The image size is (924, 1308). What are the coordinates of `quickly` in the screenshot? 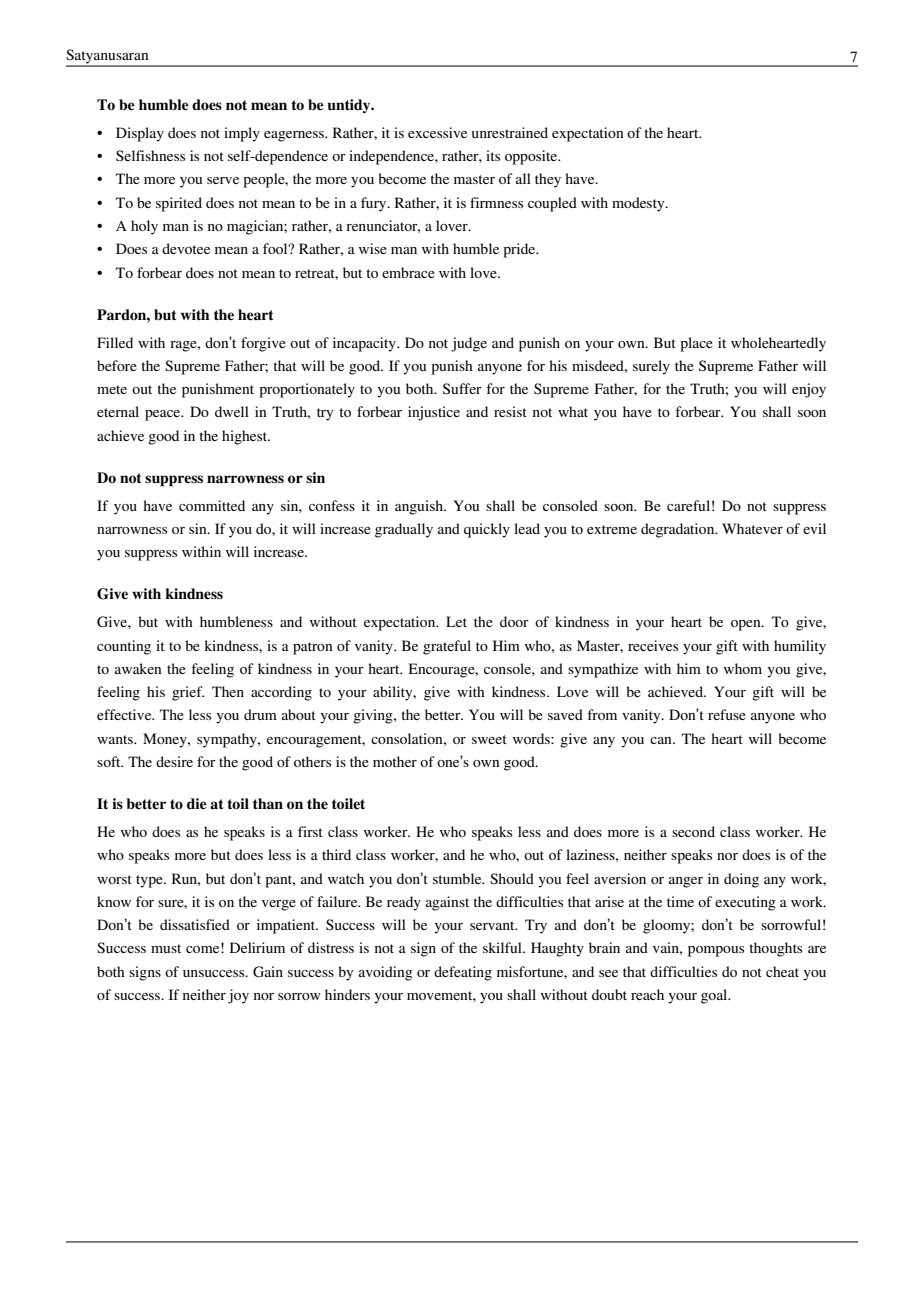 It's located at (487, 530).
